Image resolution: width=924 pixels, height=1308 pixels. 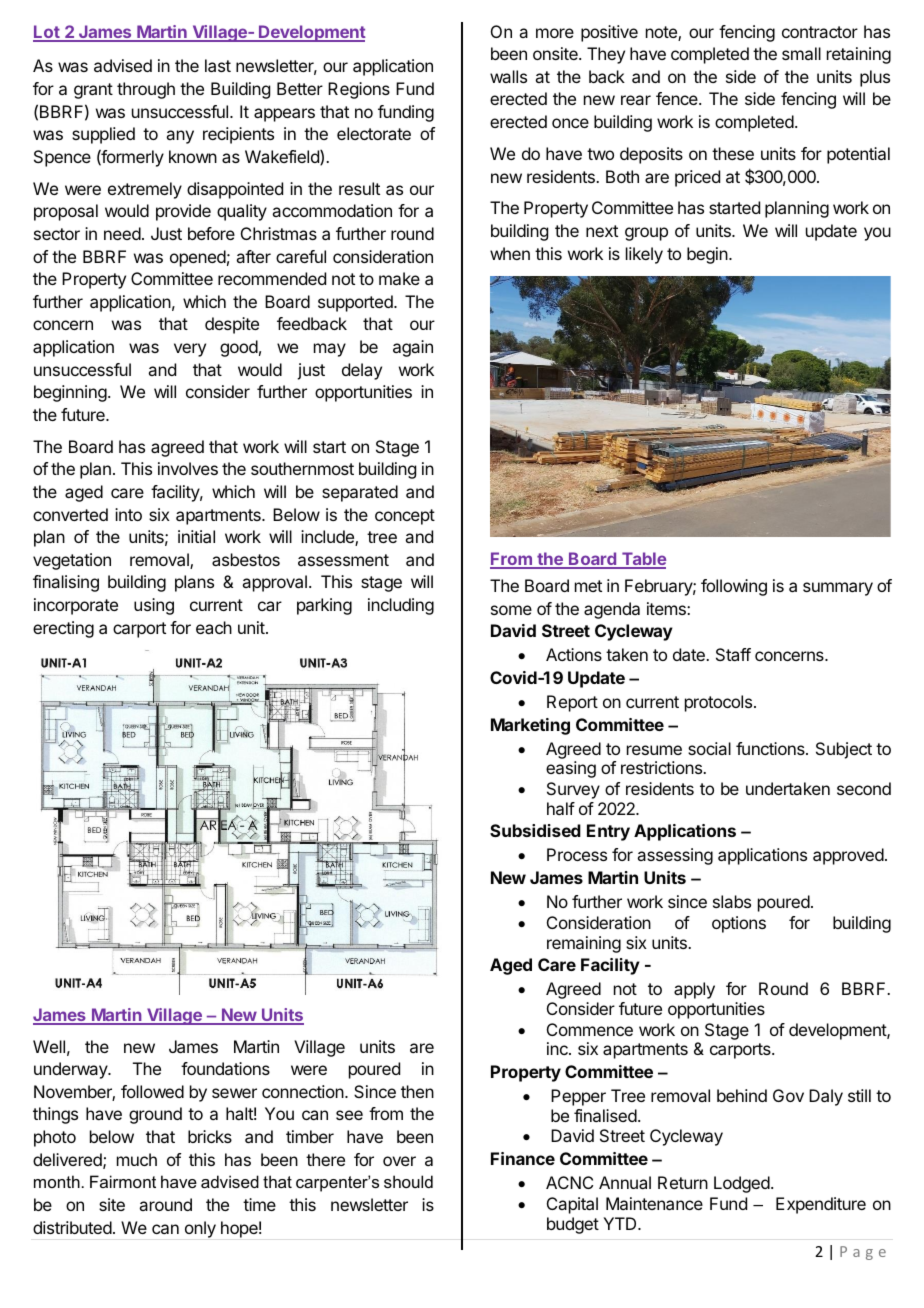 I want to click on walls, so click(x=508, y=76).
